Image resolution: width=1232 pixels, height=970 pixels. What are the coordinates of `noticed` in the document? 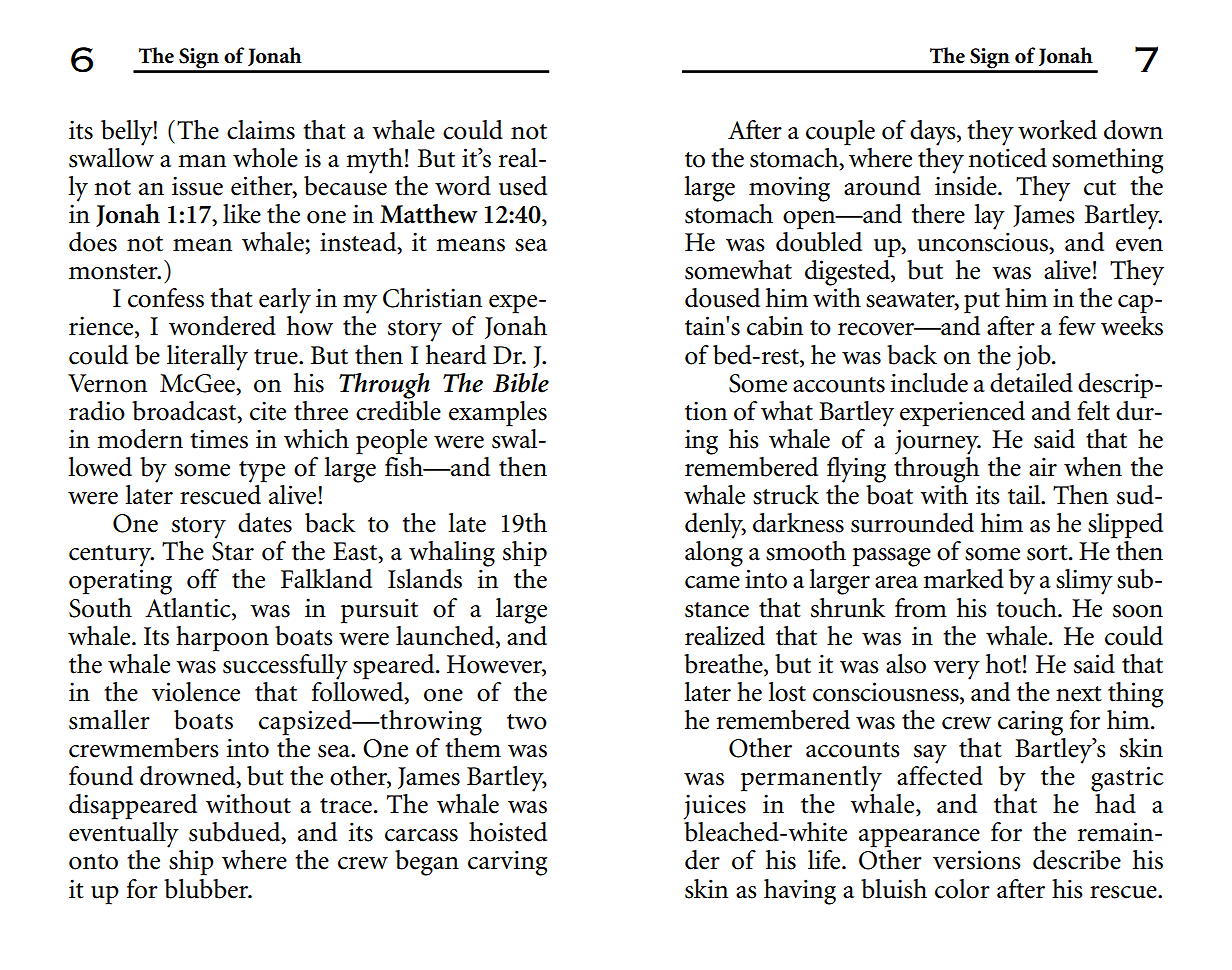 It's located at (1007, 156).
